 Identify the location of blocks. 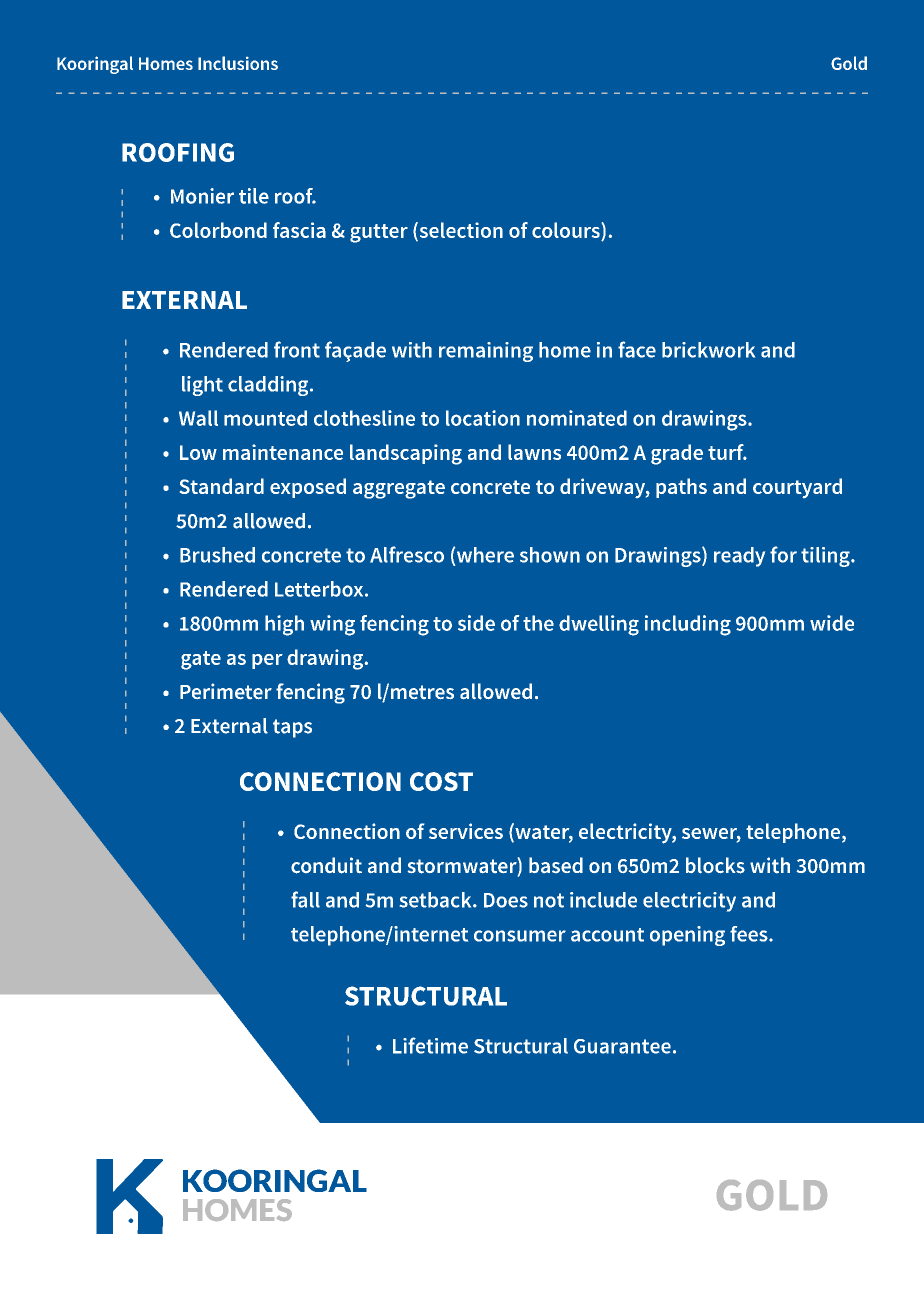
(715, 865).
